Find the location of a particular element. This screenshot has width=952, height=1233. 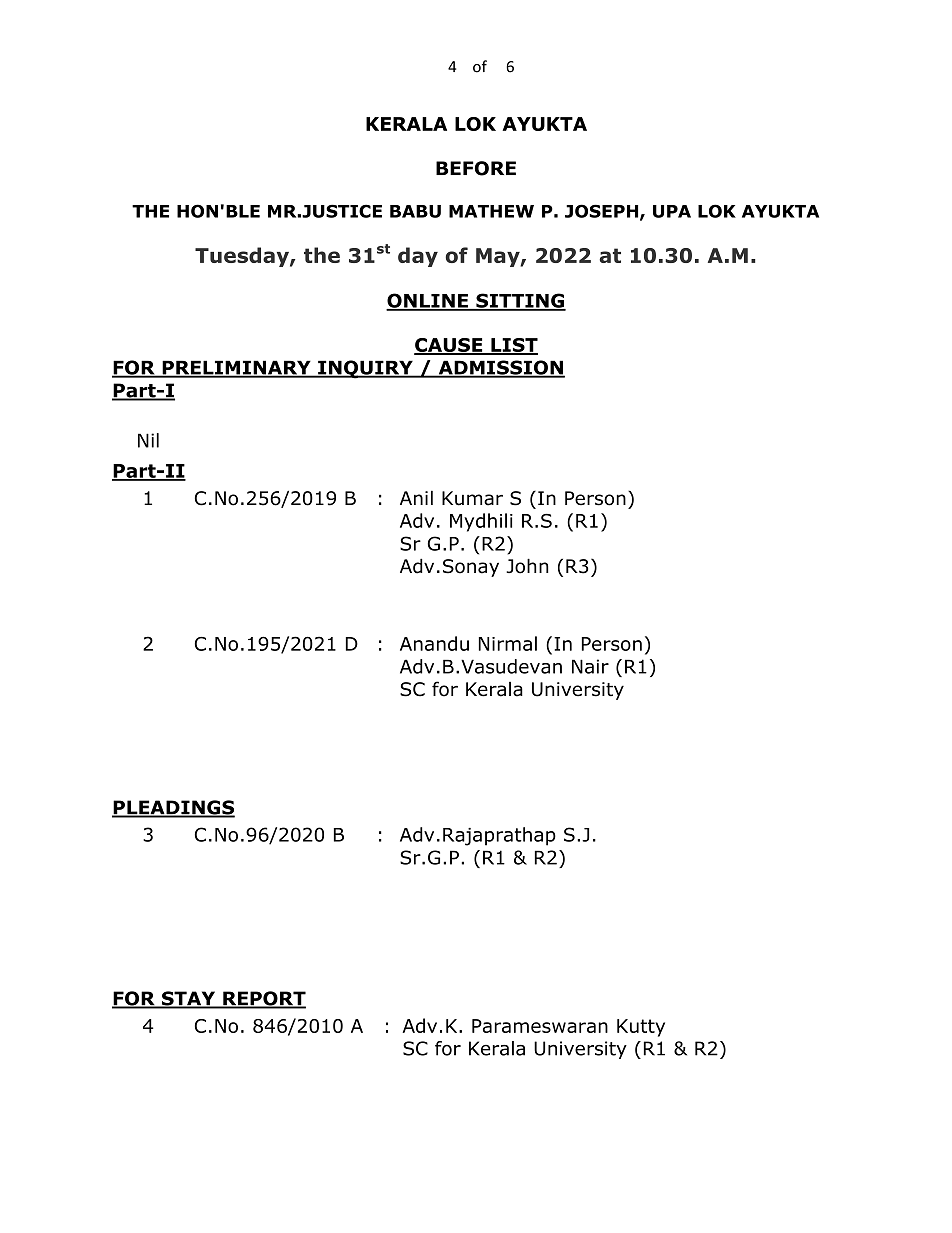

STAY is located at coordinates (188, 999).
